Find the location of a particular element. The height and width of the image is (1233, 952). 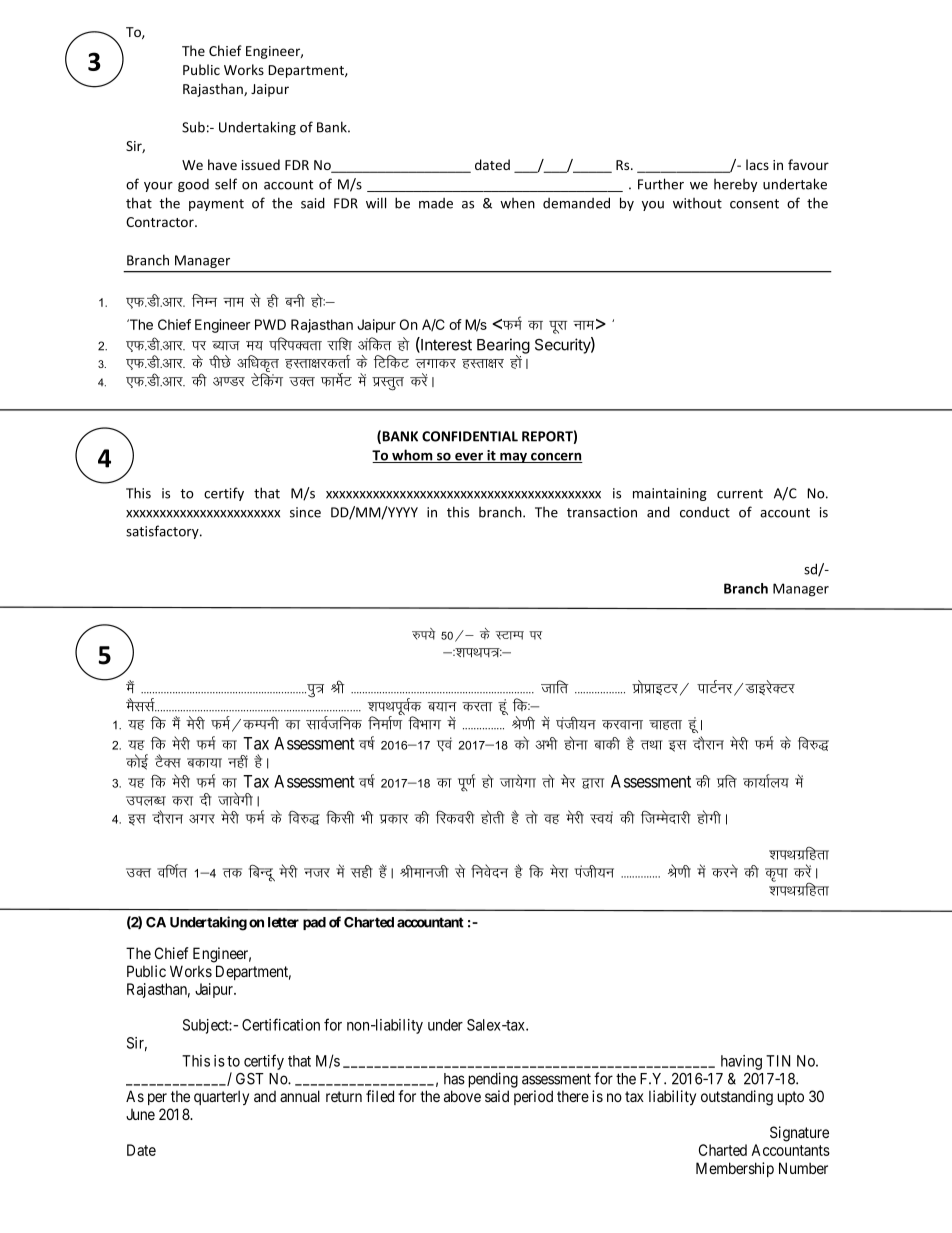

since is located at coordinates (305, 512).
